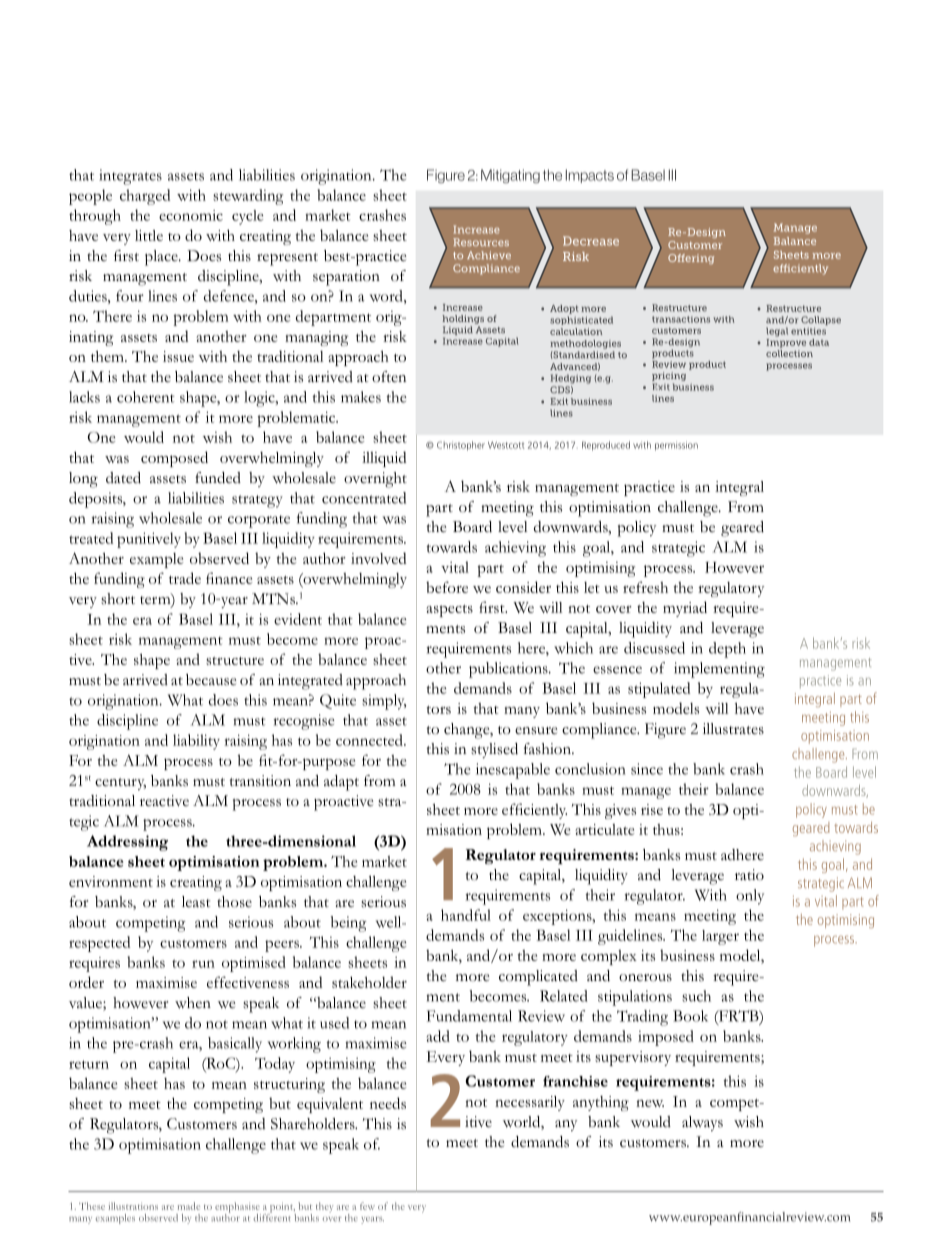 This document has height=1250, width=952. I want to click on Resources, so click(481, 242).
